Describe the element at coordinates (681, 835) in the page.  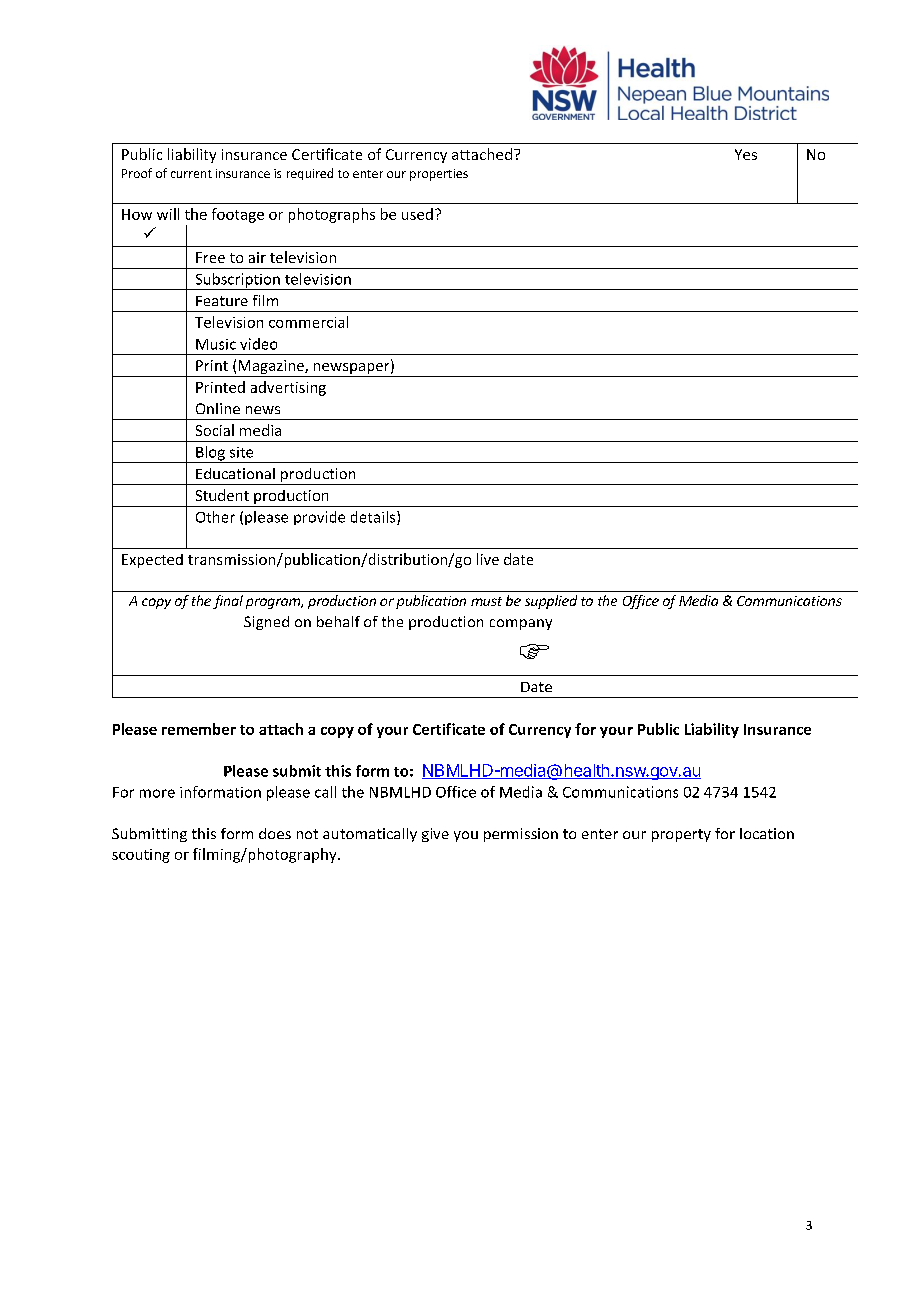
I see `property` at that location.
